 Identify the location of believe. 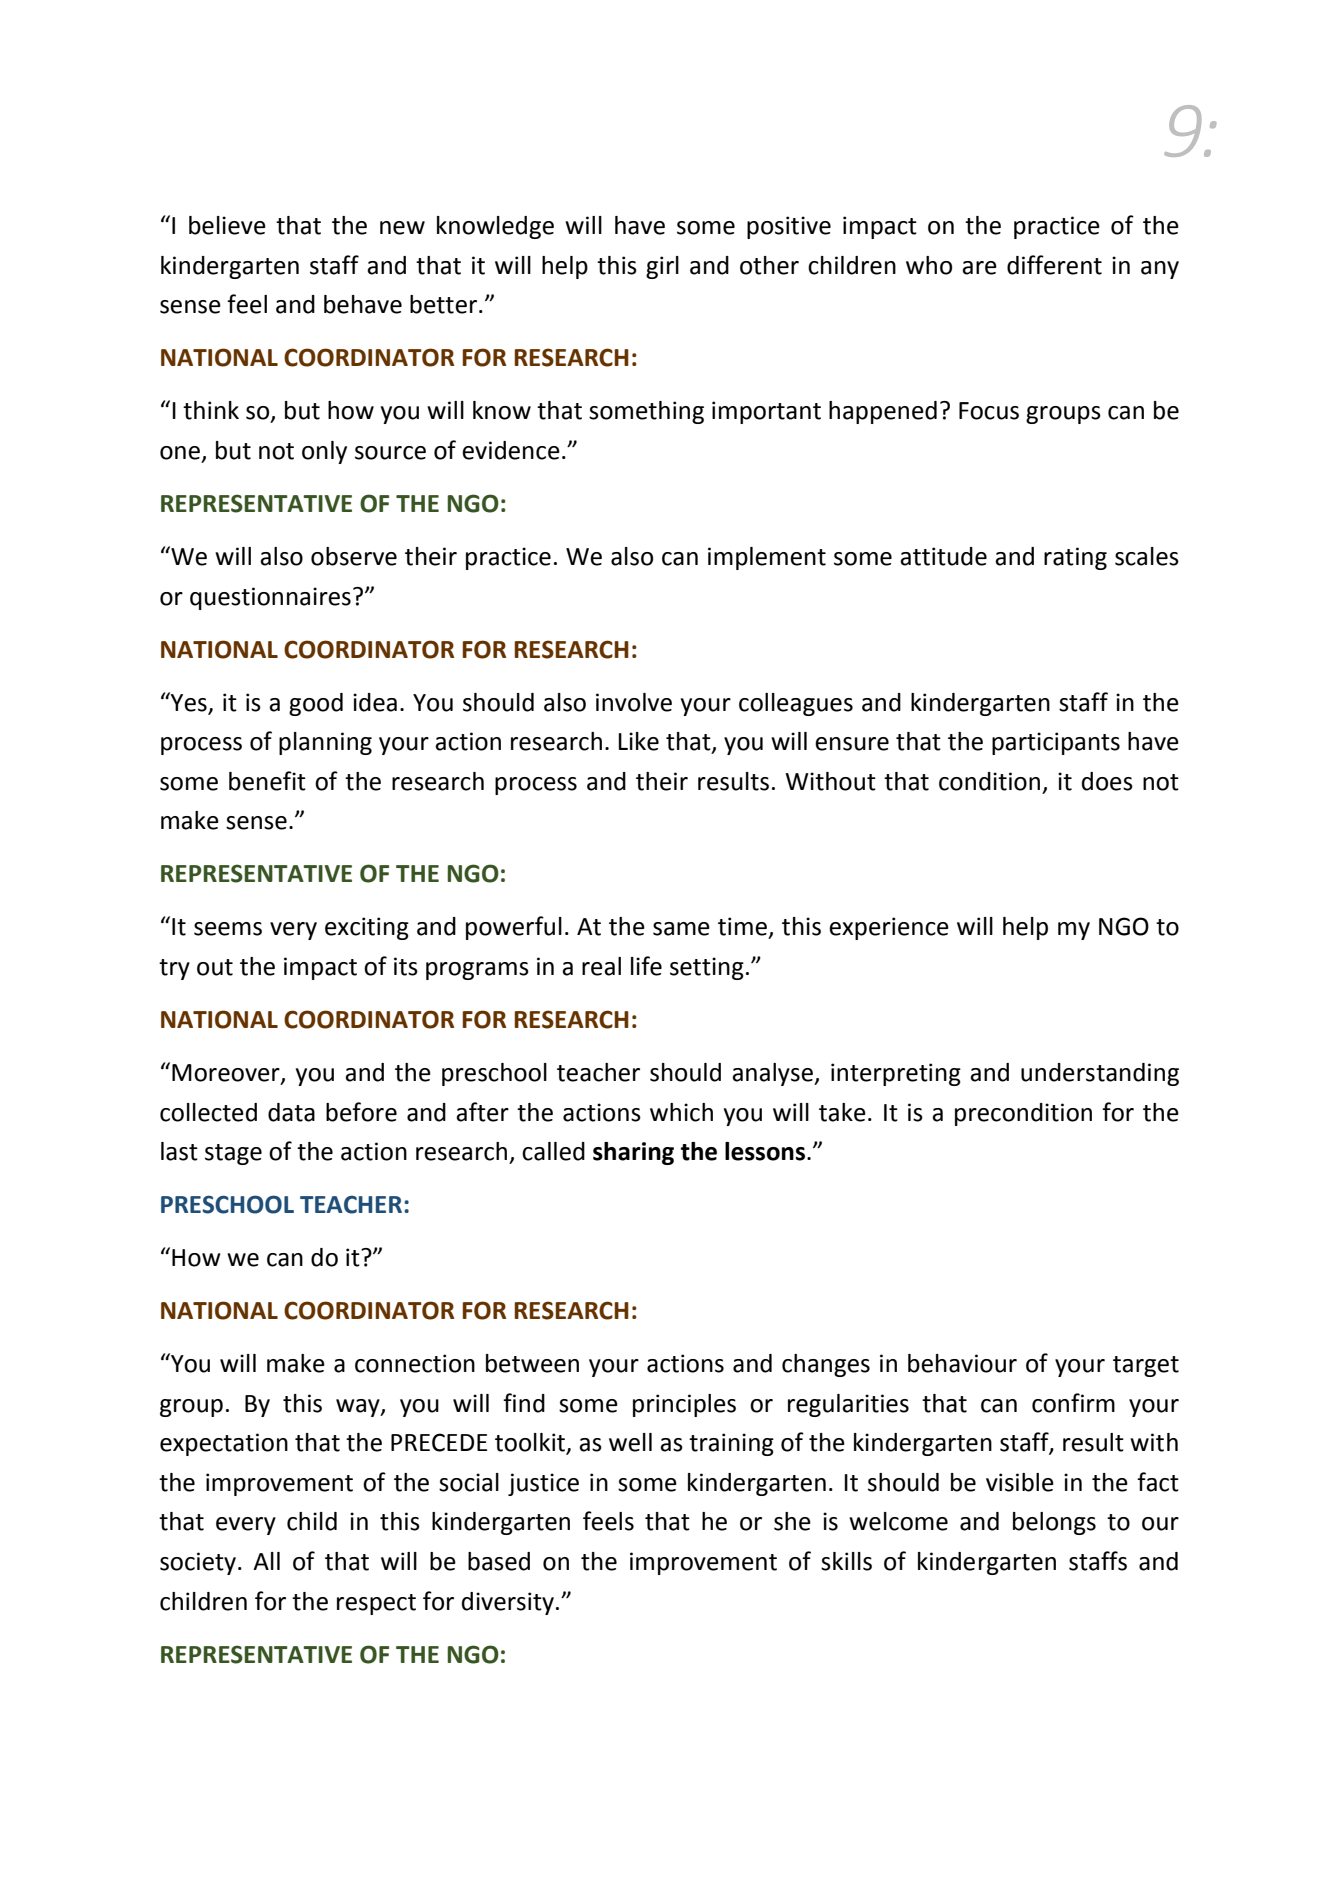
(227, 225).
